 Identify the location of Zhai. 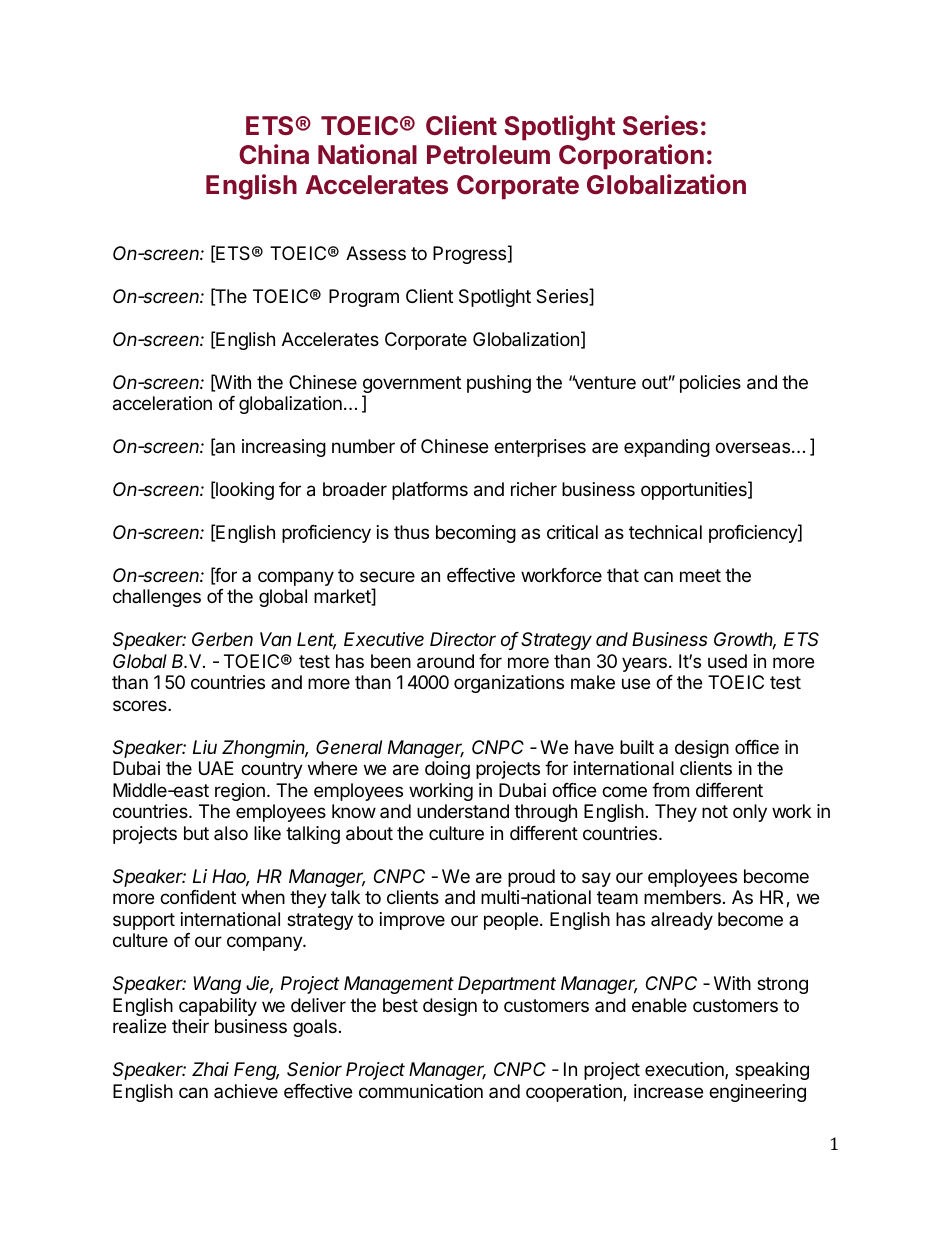
(210, 1069).
